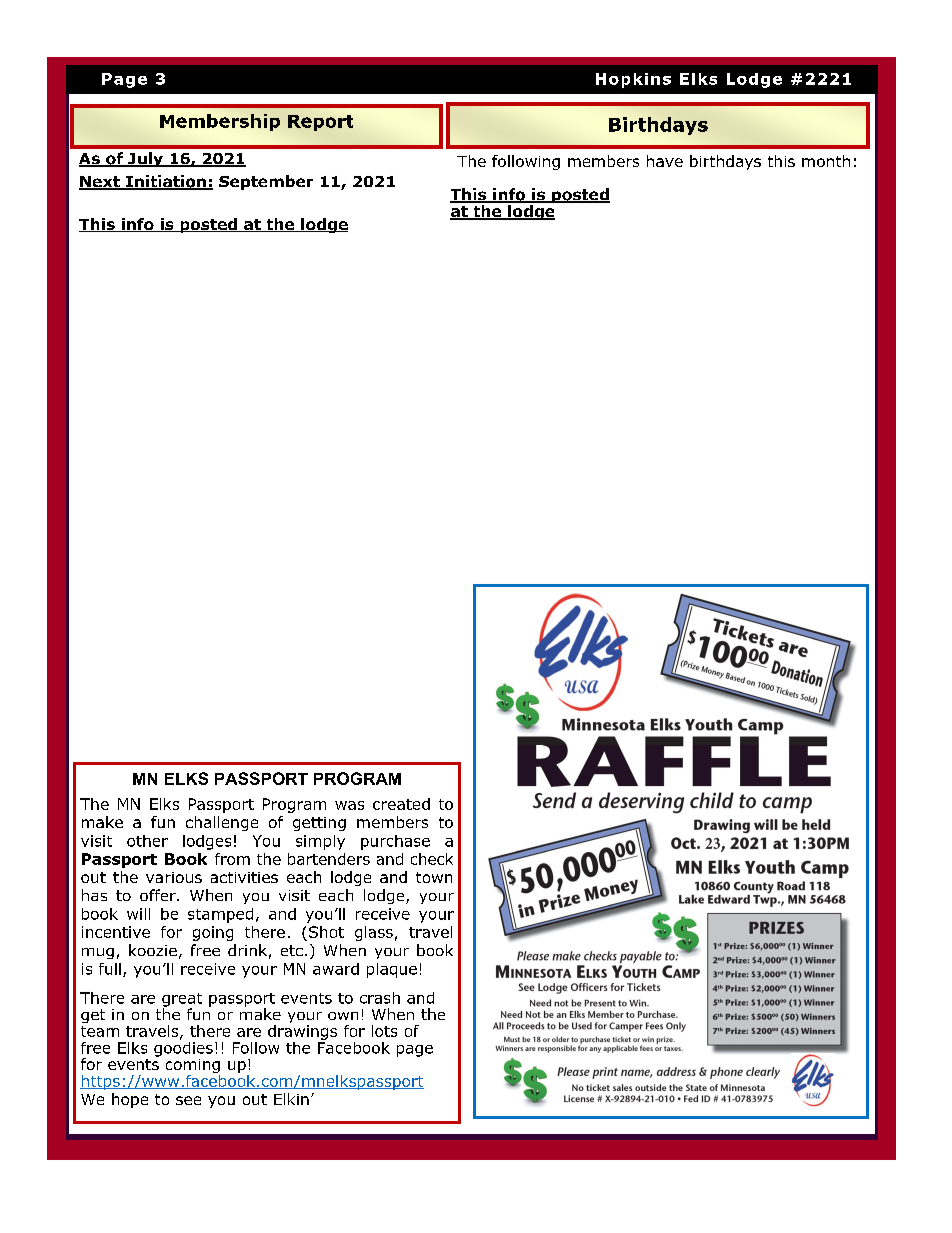  What do you see at coordinates (665, 161) in the screenshot?
I see `have` at bounding box center [665, 161].
